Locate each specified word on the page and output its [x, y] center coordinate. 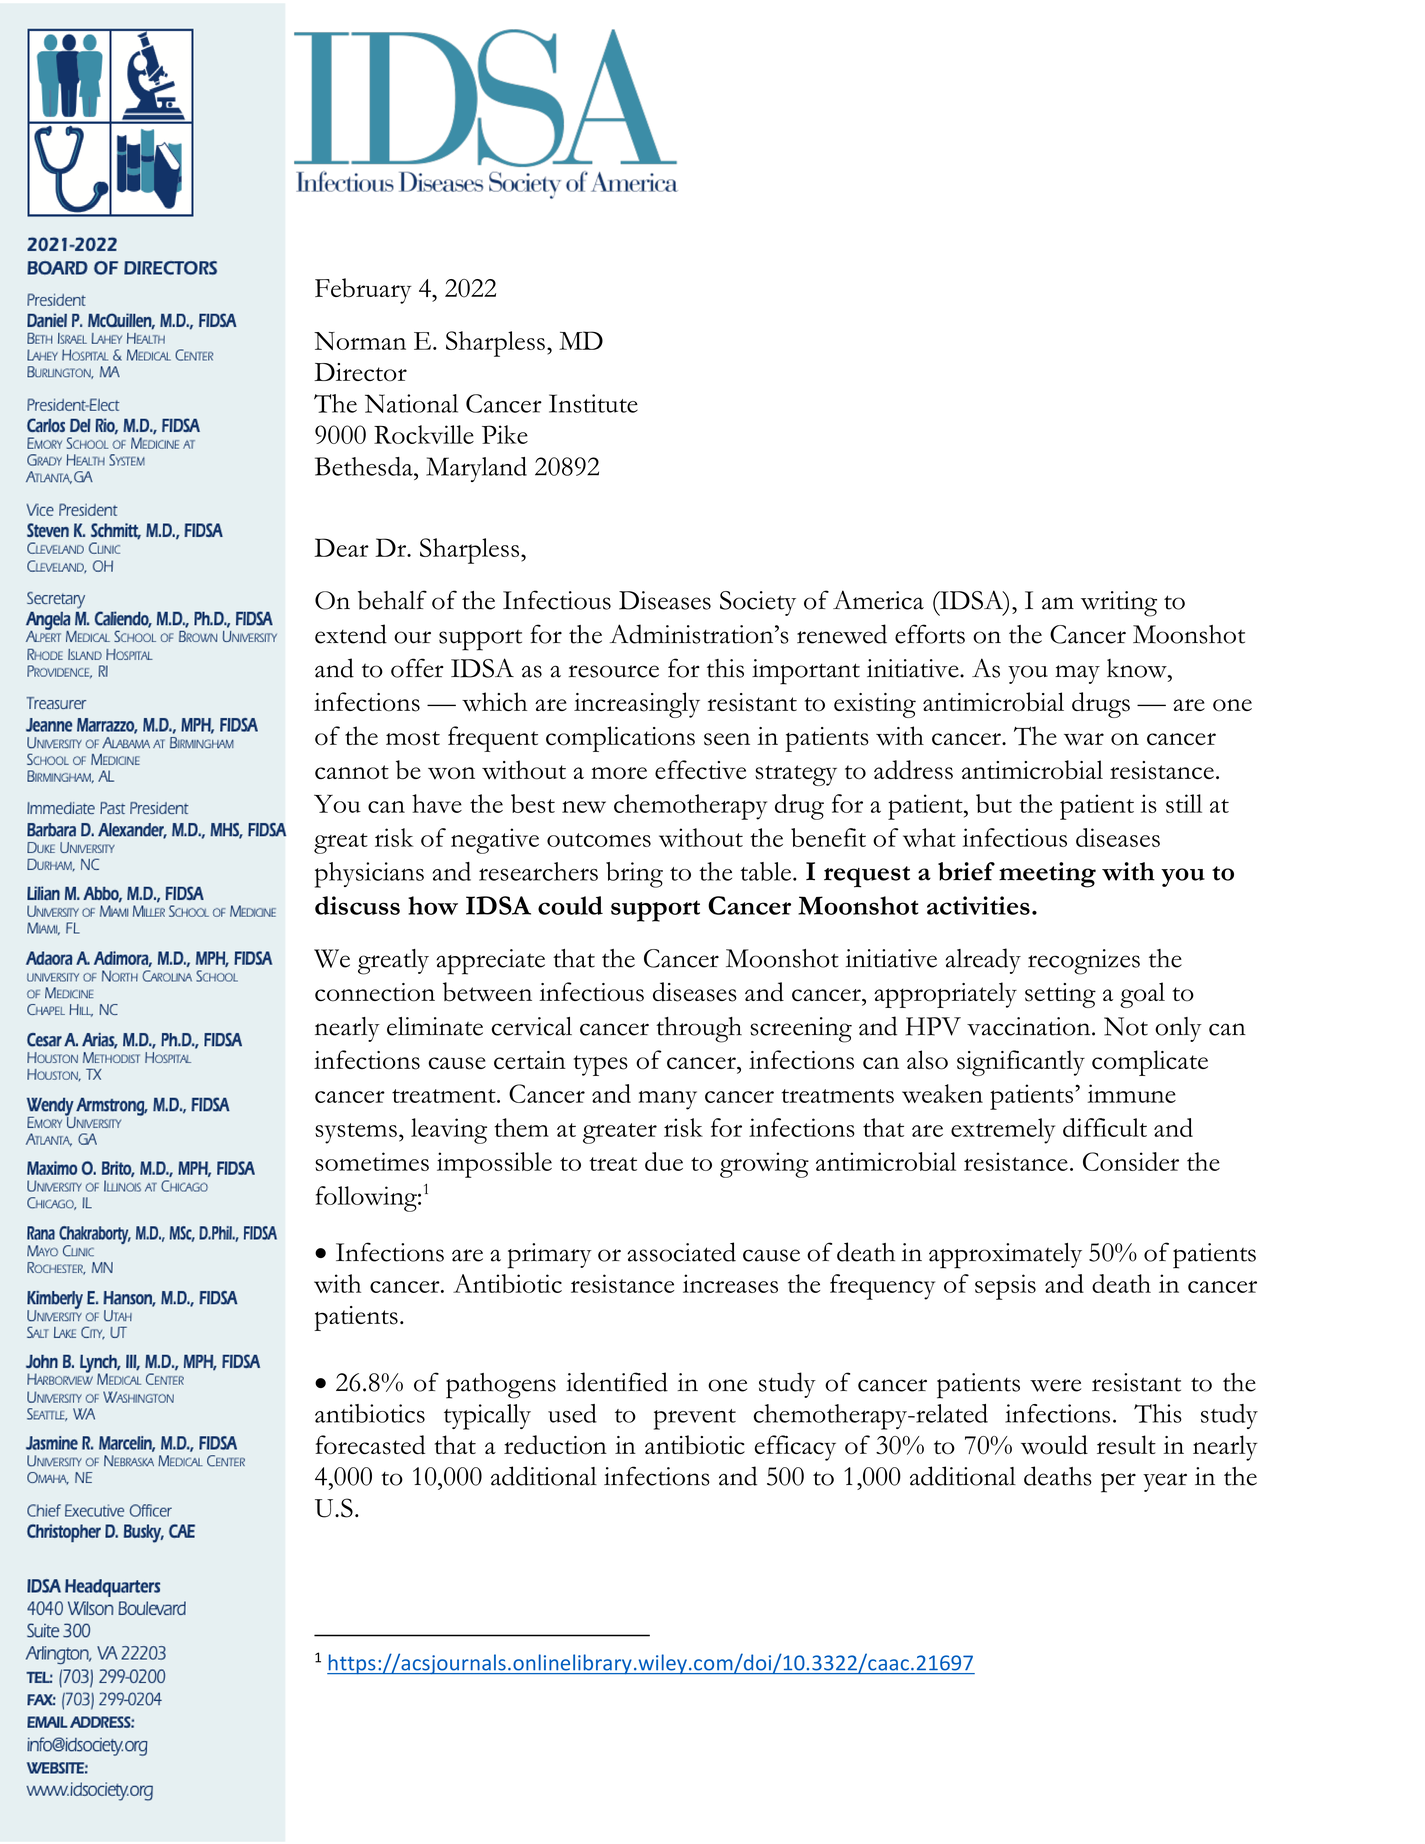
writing [1119, 604]
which [494, 702]
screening [801, 1030]
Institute [593, 403]
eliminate [435, 1026]
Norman [360, 341]
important [806, 672]
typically [487, 1417]
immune [1131, 1093]
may [1077, 674]
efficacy [795, 1448]
